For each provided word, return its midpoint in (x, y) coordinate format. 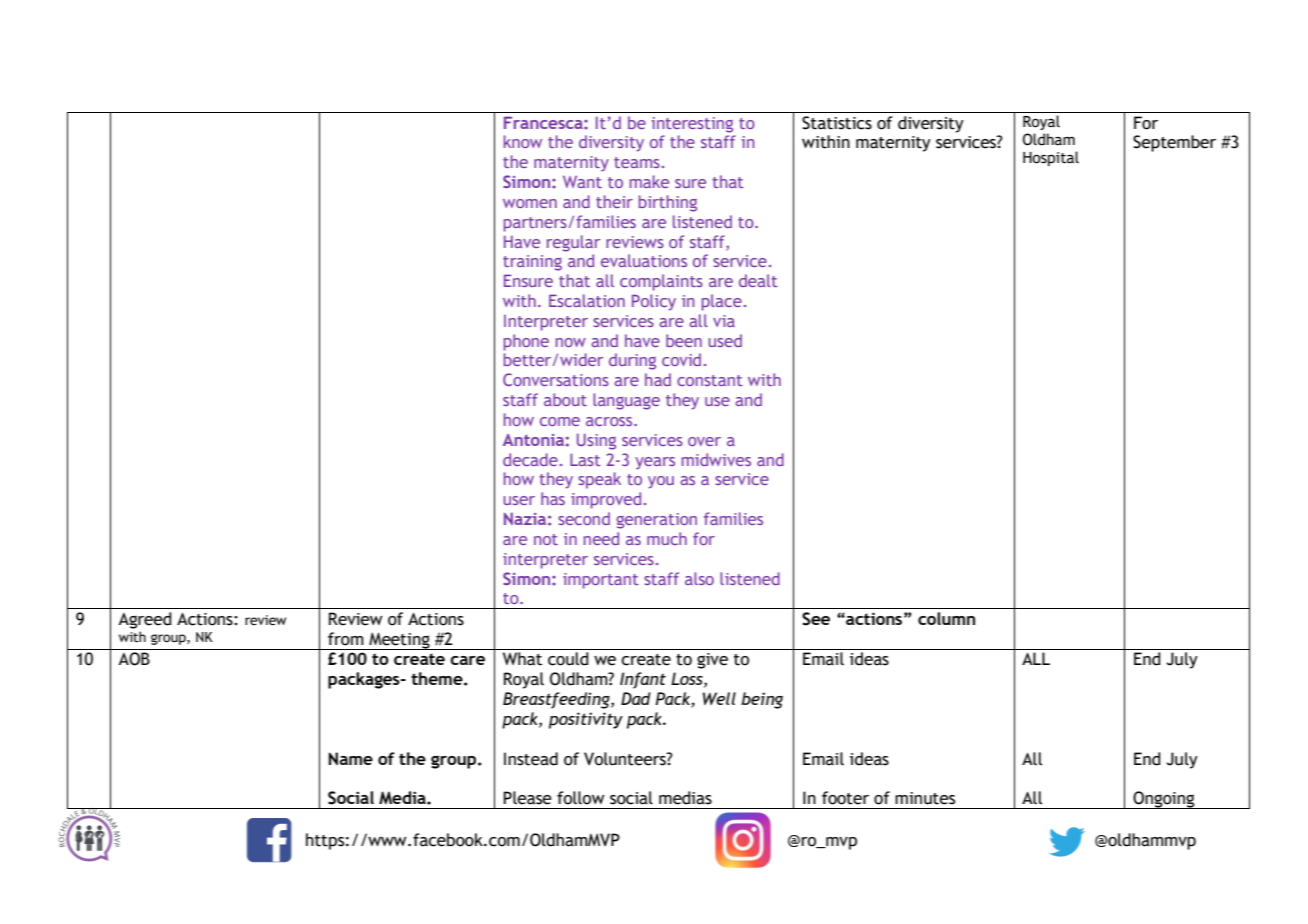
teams (637, 162)
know (523, 141)
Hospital (1051, 158)
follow (581, 798)
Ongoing (1164, 800)
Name (350, 759)
